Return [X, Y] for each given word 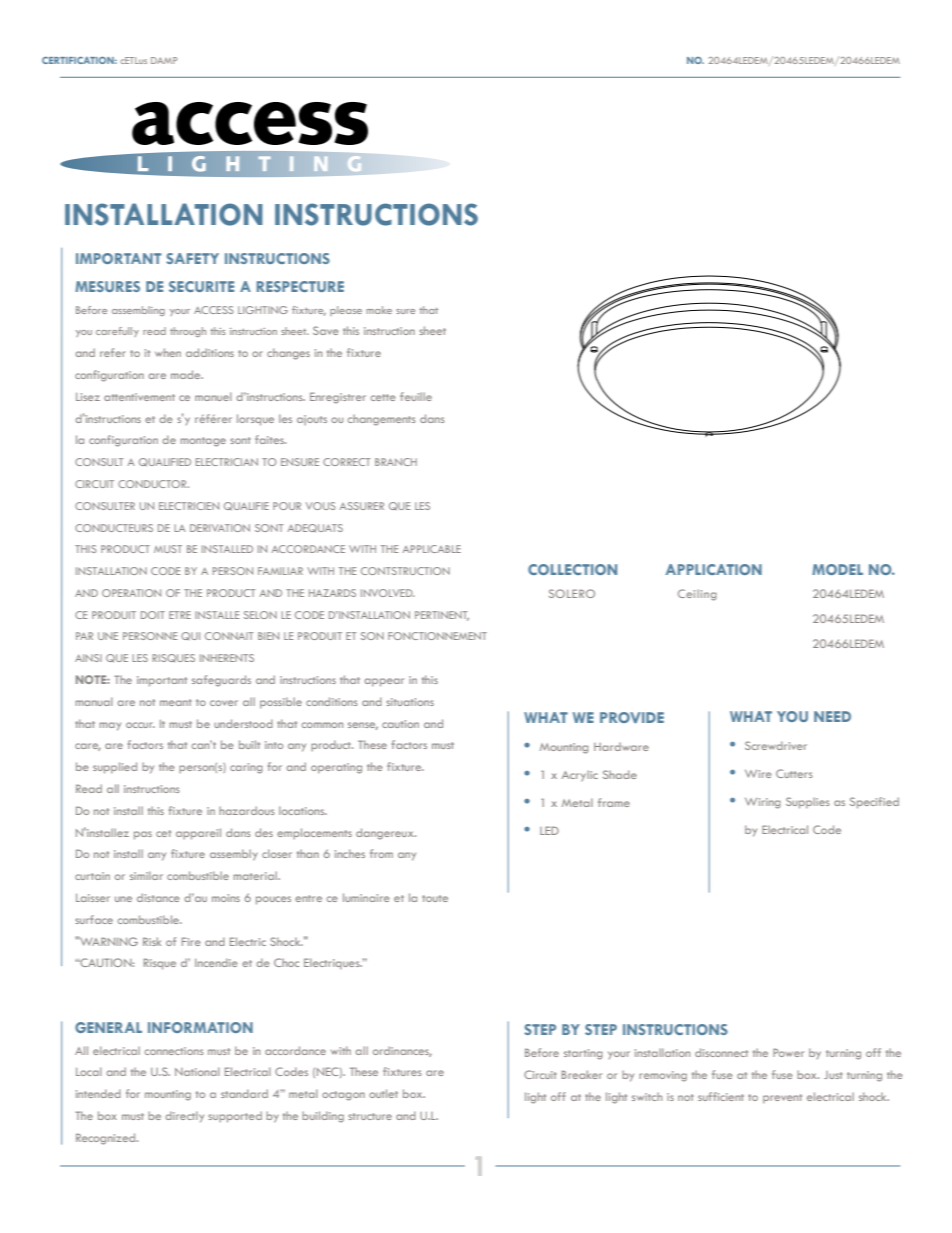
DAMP [164, 60]
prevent [782, 1099]
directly [184, 1117]
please [346, 311]
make [379, 310]
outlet [383, 1093]
